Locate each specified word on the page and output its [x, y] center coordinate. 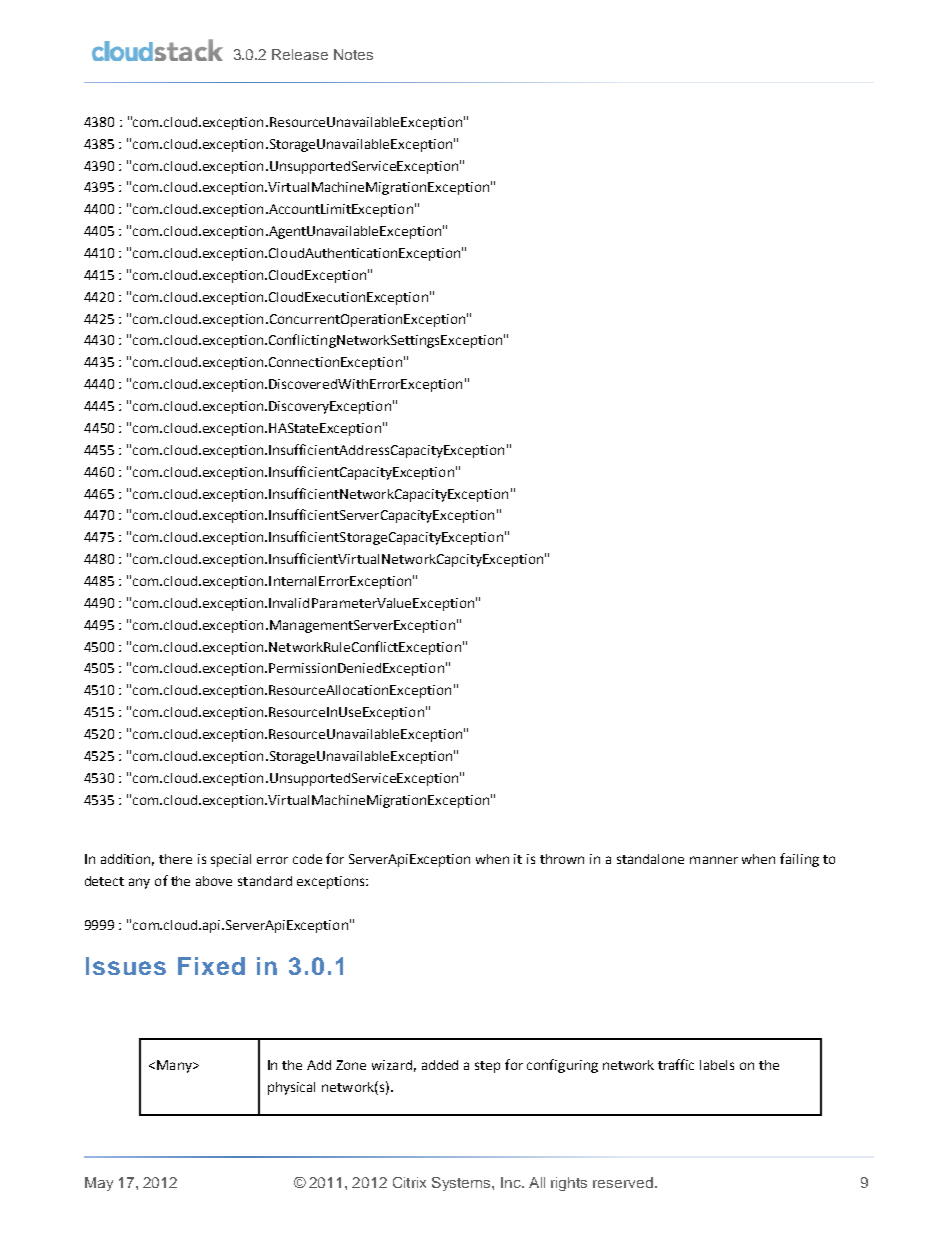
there [175, 859]
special [231, 860]
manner [714, 860]
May [99, 1184]
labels [717, 1065]
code [307, 859]
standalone [650, 859]
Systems [462, 1184]
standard [265, 881]
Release [300, 54]
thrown [562, 859]
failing [799, 860]
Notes [353, 54]
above [214, 881]
